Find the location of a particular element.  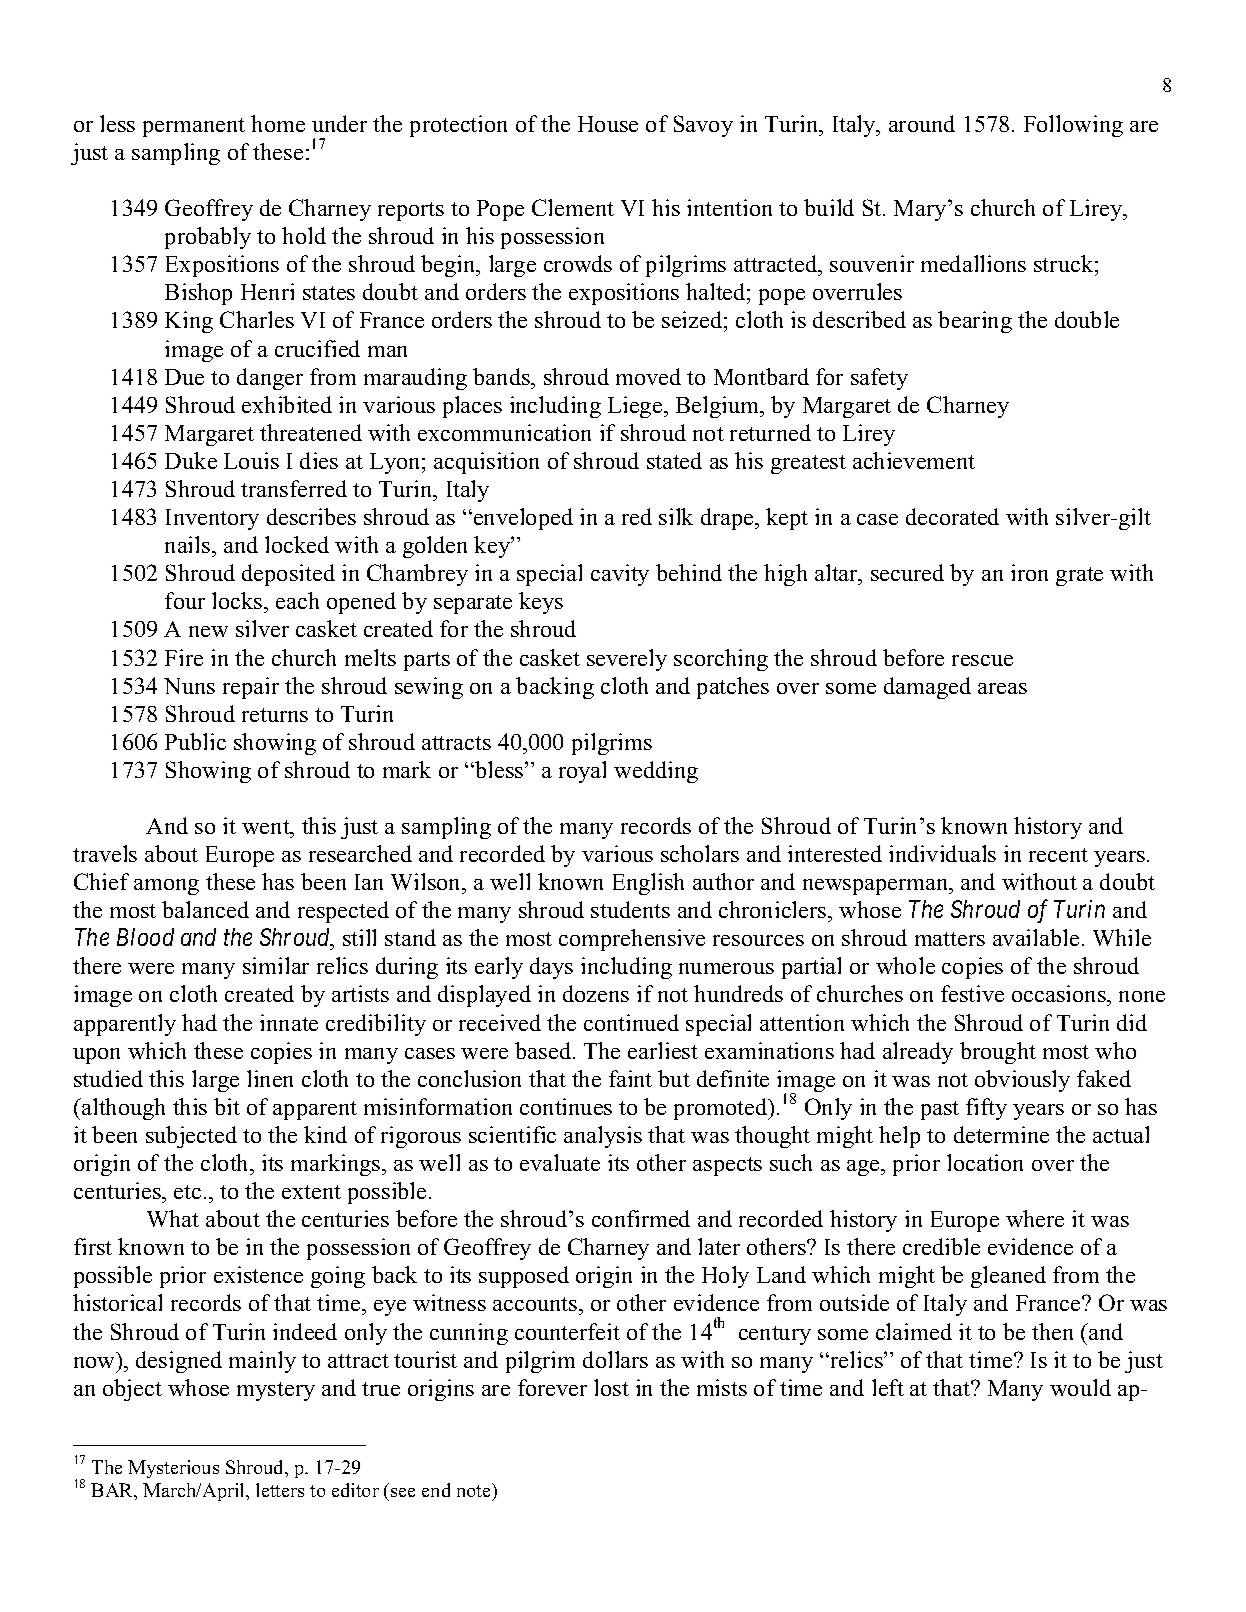

went is located at coordinates (267, 827).
